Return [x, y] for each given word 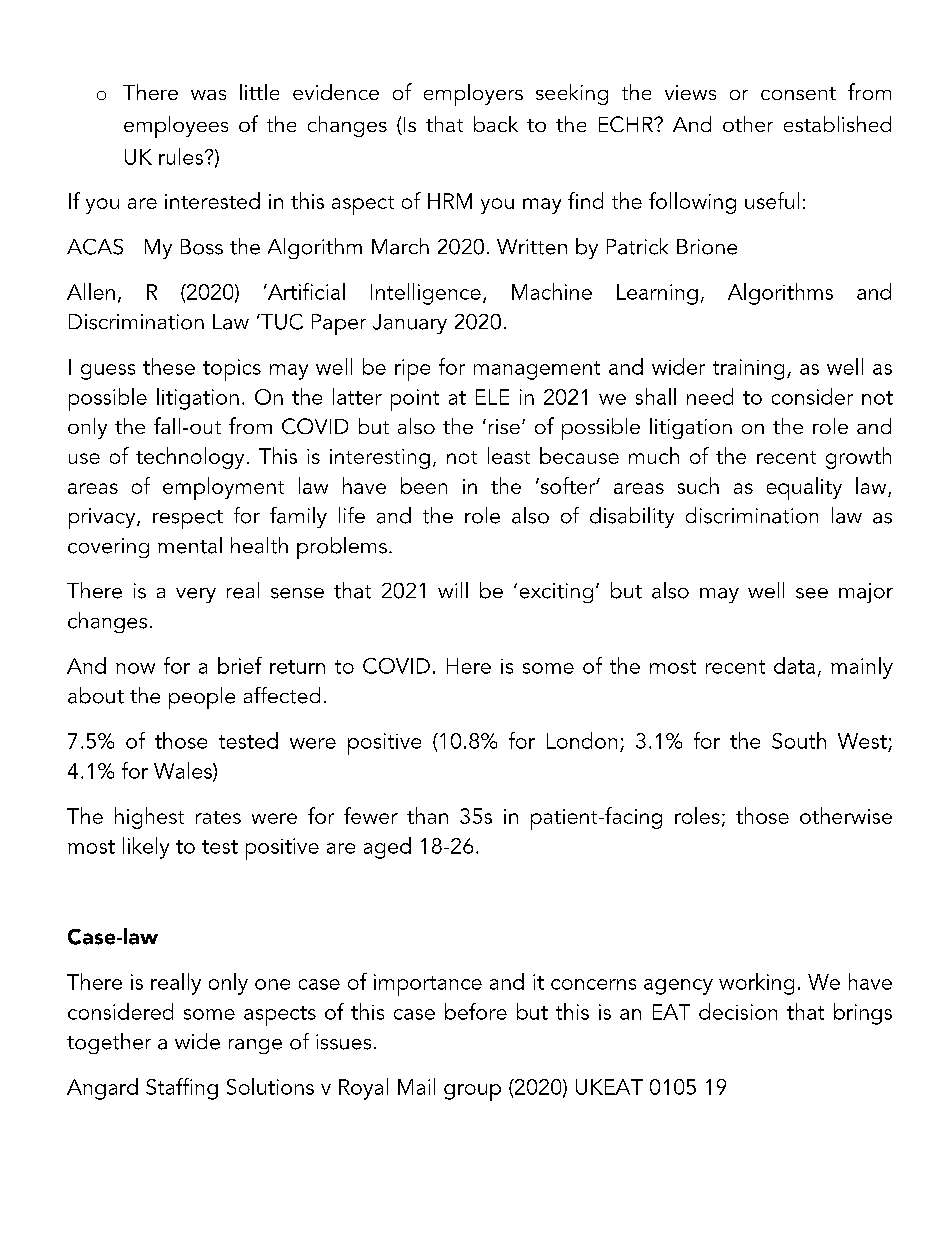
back [496, 124]
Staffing [182, 1089]
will [453, 590]
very [196, 595]
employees [176, 127]
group [472, 1092]
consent [798, 93]
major [866, 593]
